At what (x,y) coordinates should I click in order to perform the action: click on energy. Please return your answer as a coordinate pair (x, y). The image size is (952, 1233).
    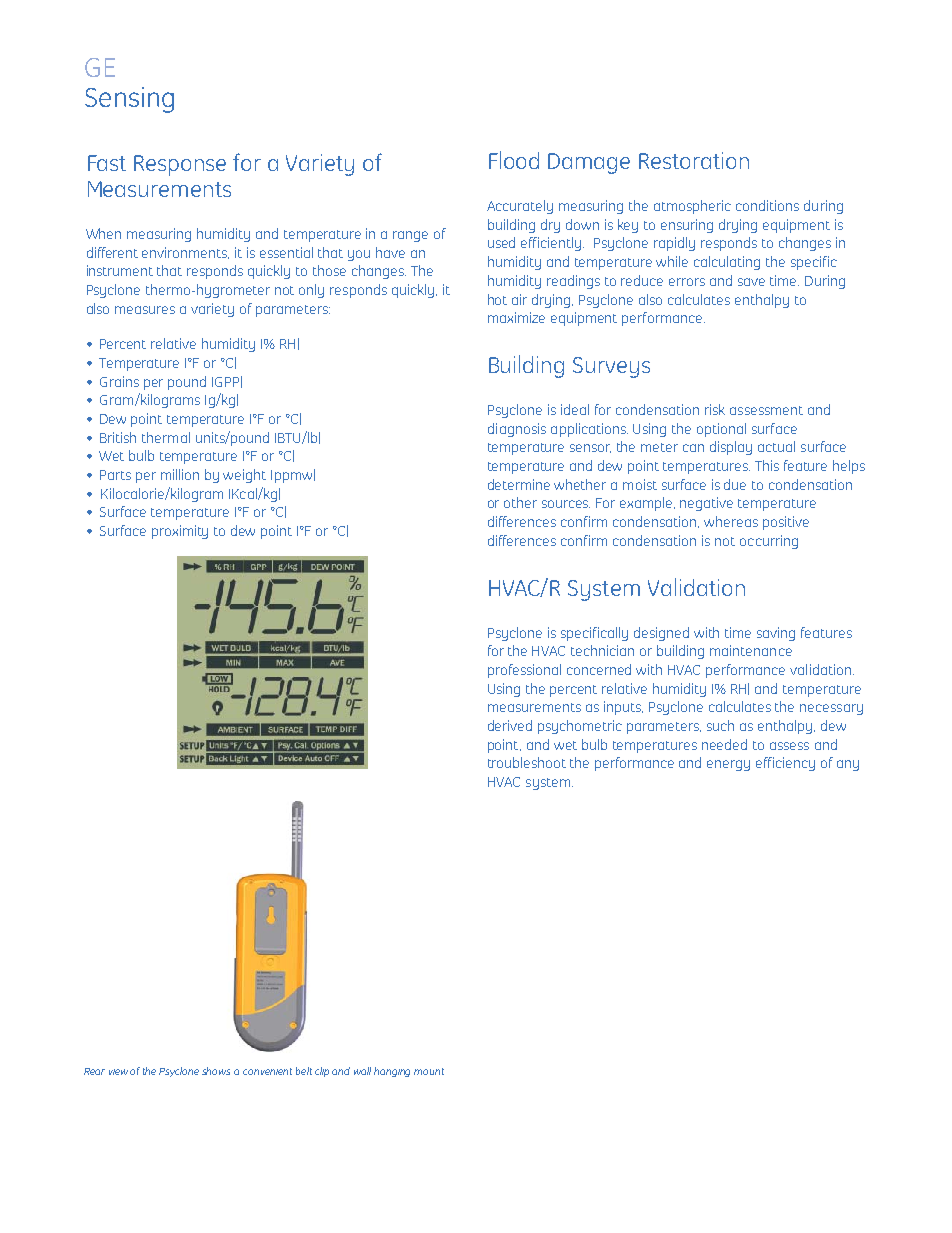
    Looking at the image, I should click on (728, 765).
